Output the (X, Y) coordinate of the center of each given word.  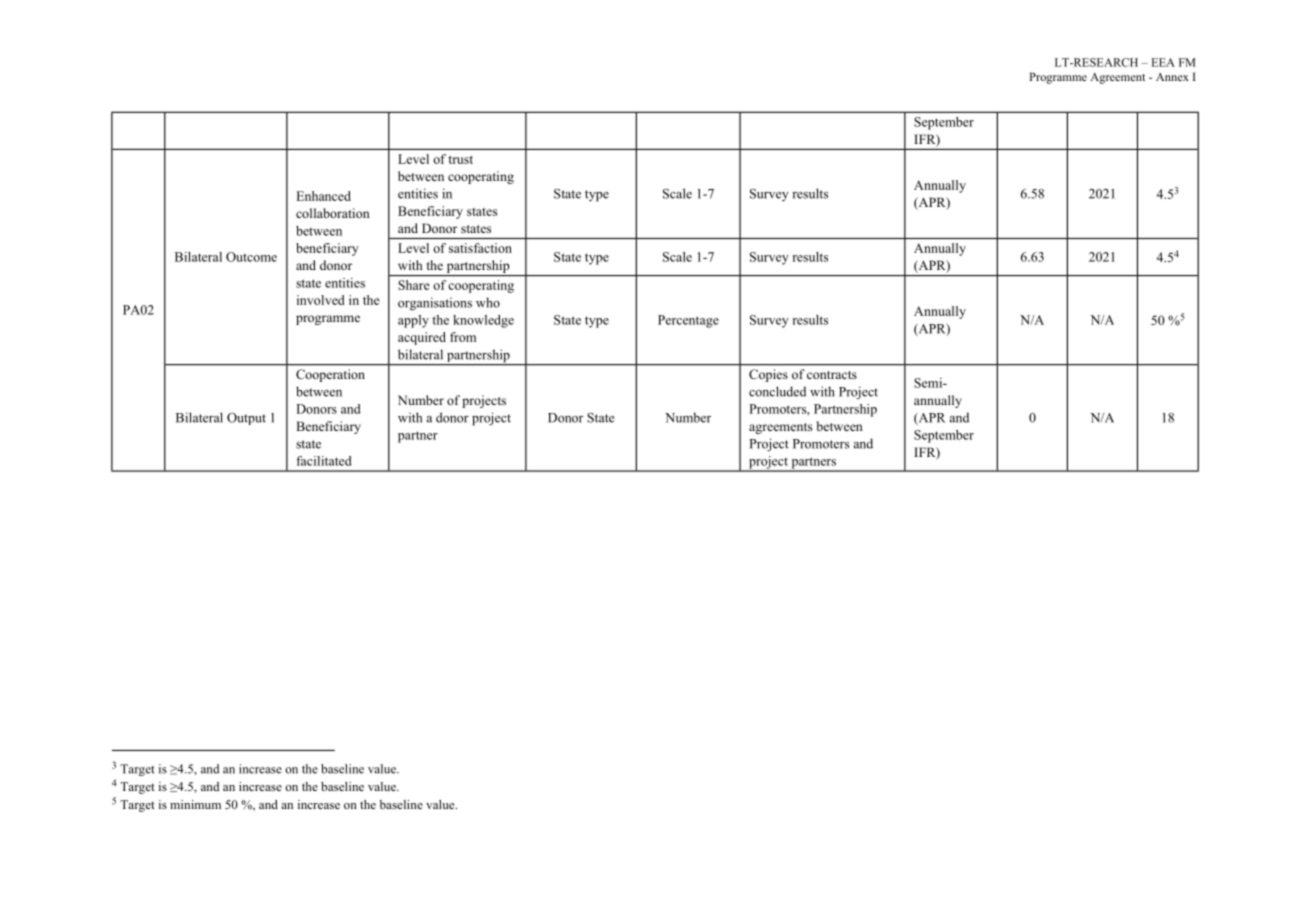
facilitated (323, 461)
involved (321, 300)
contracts (832, 375)
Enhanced (323, 196)
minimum (195, 804)
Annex (1172, 77)
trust (460, 160)
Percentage (688, 321)
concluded (777, 391)
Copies (768, 375)
